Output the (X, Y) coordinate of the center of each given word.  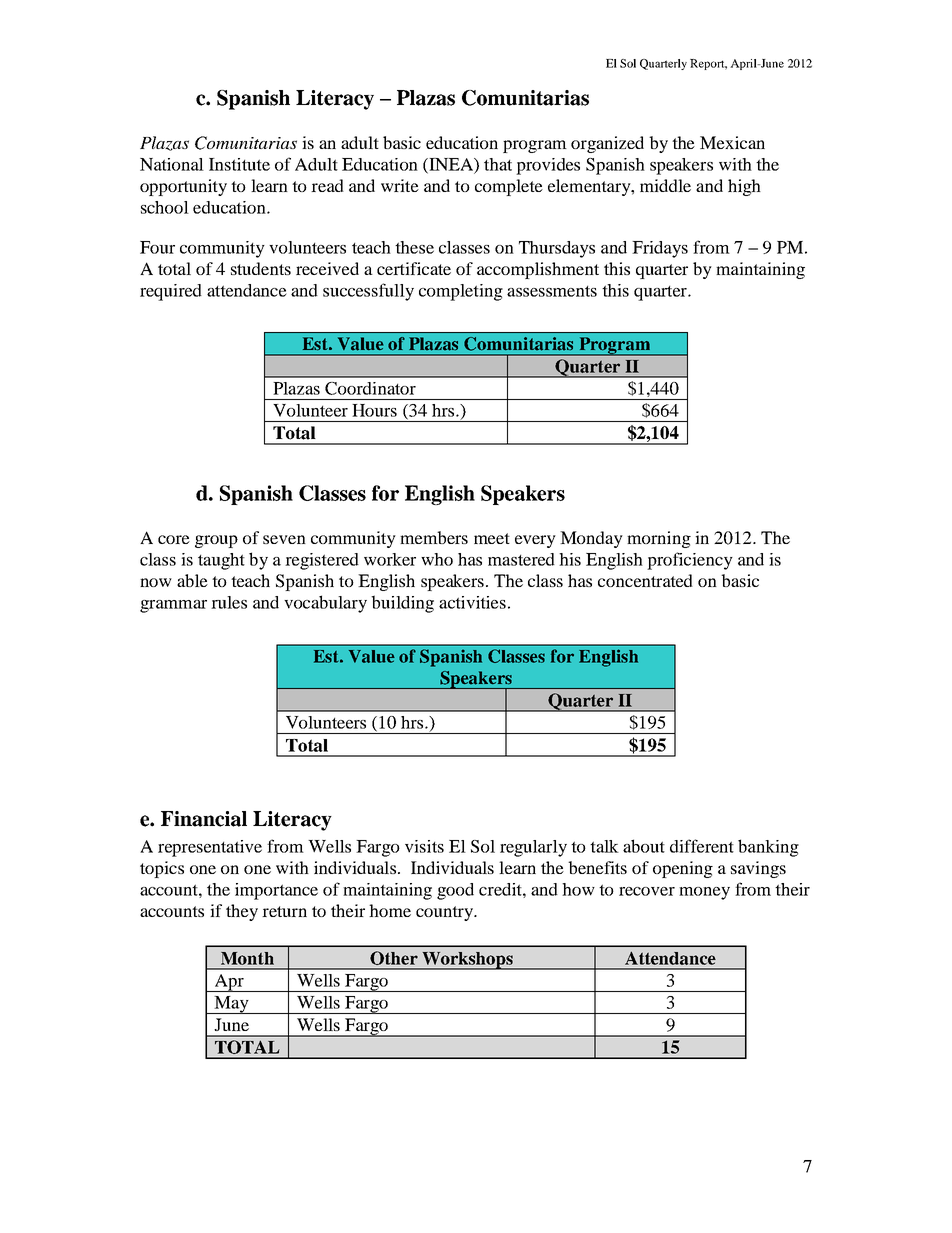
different (702, 846)
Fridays (660, 249)
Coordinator (370, 388)
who (437, 559)
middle (665, 185)
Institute (239, 164)
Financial (204, 819)
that (498, 164)
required (171, 292)
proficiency (690, 561)
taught (221, 561)
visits (424, 846)
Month (247, 958)
